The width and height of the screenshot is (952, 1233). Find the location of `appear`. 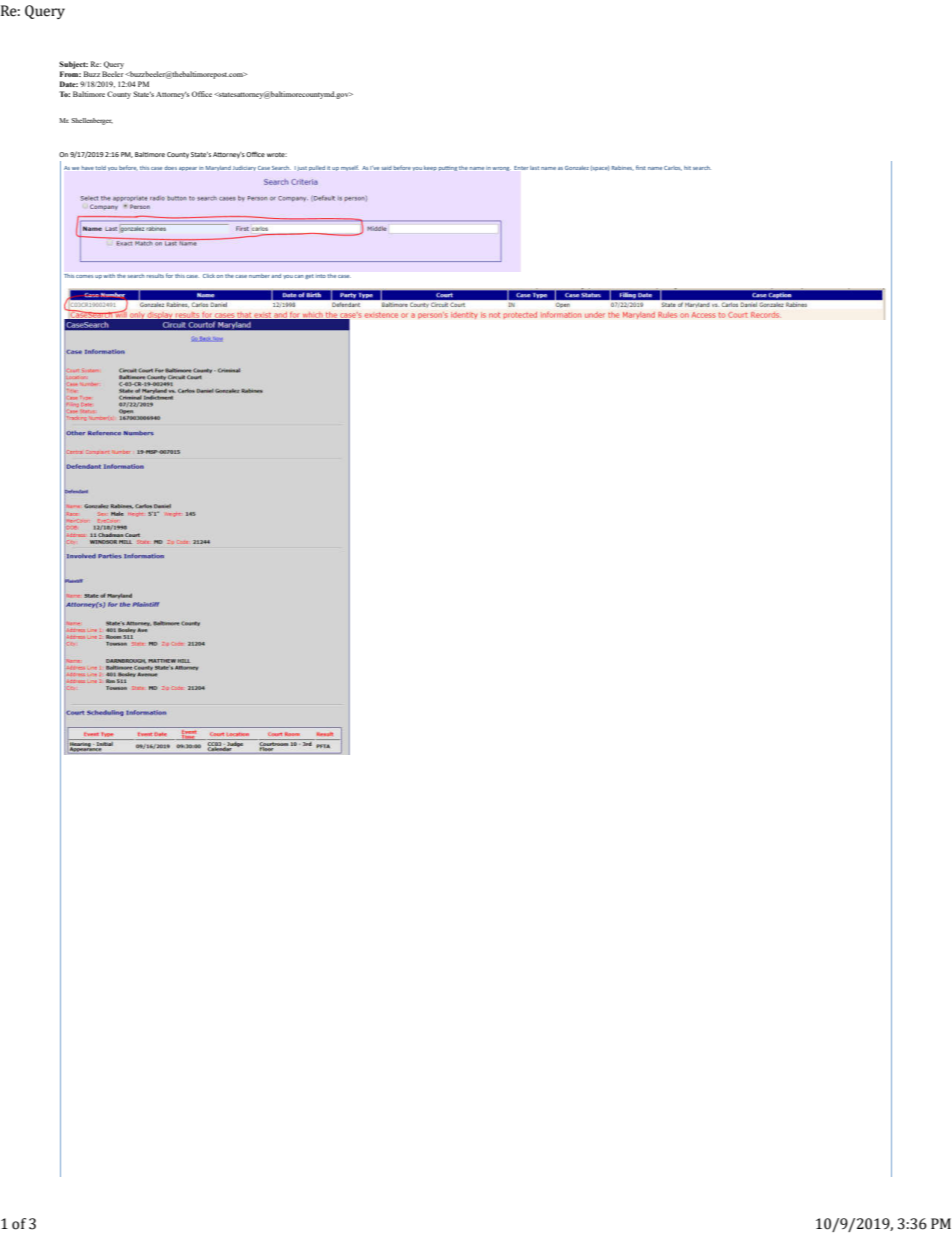

appear is located at coordinates (188, 169).
